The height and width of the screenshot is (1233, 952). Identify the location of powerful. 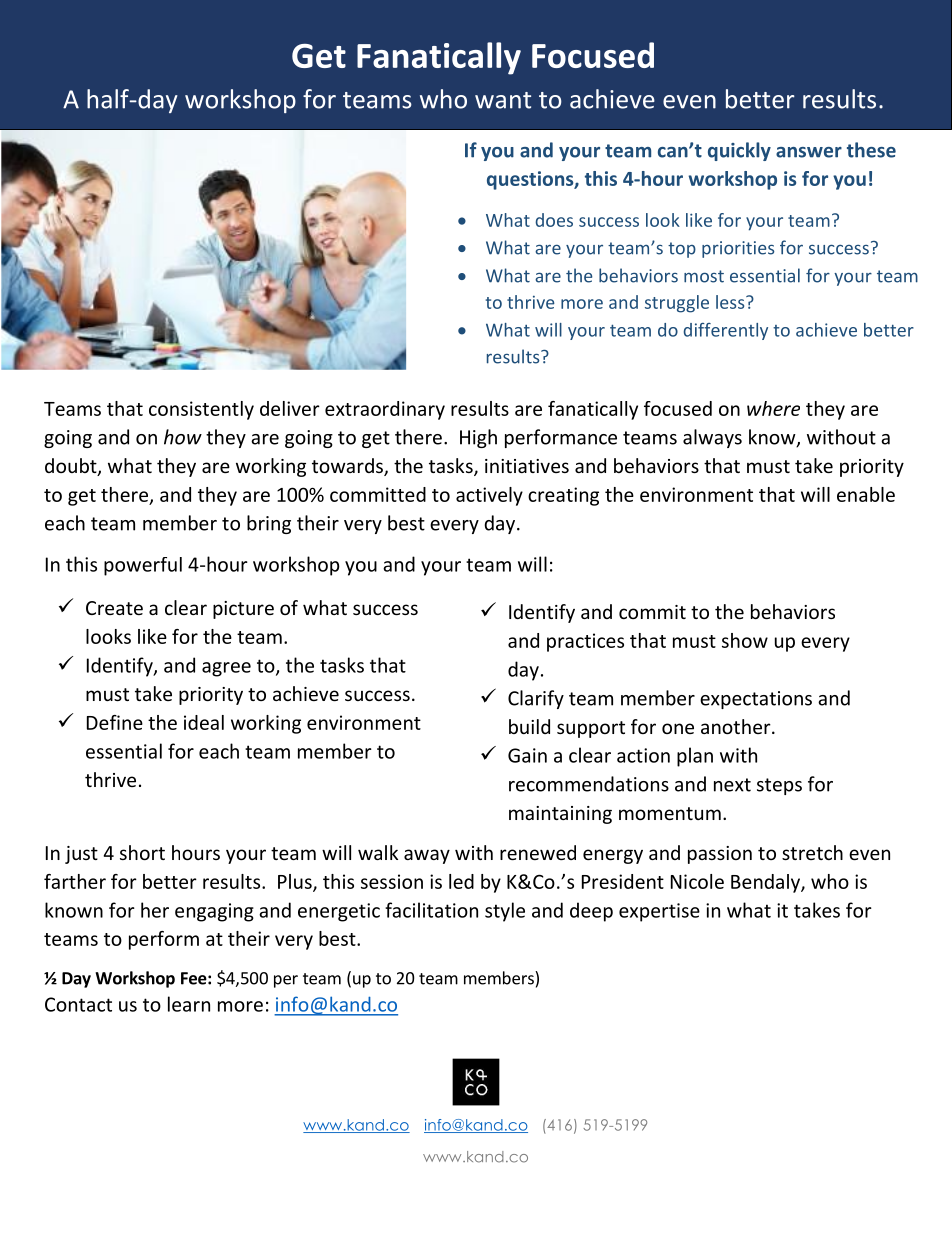
(143, 566).
